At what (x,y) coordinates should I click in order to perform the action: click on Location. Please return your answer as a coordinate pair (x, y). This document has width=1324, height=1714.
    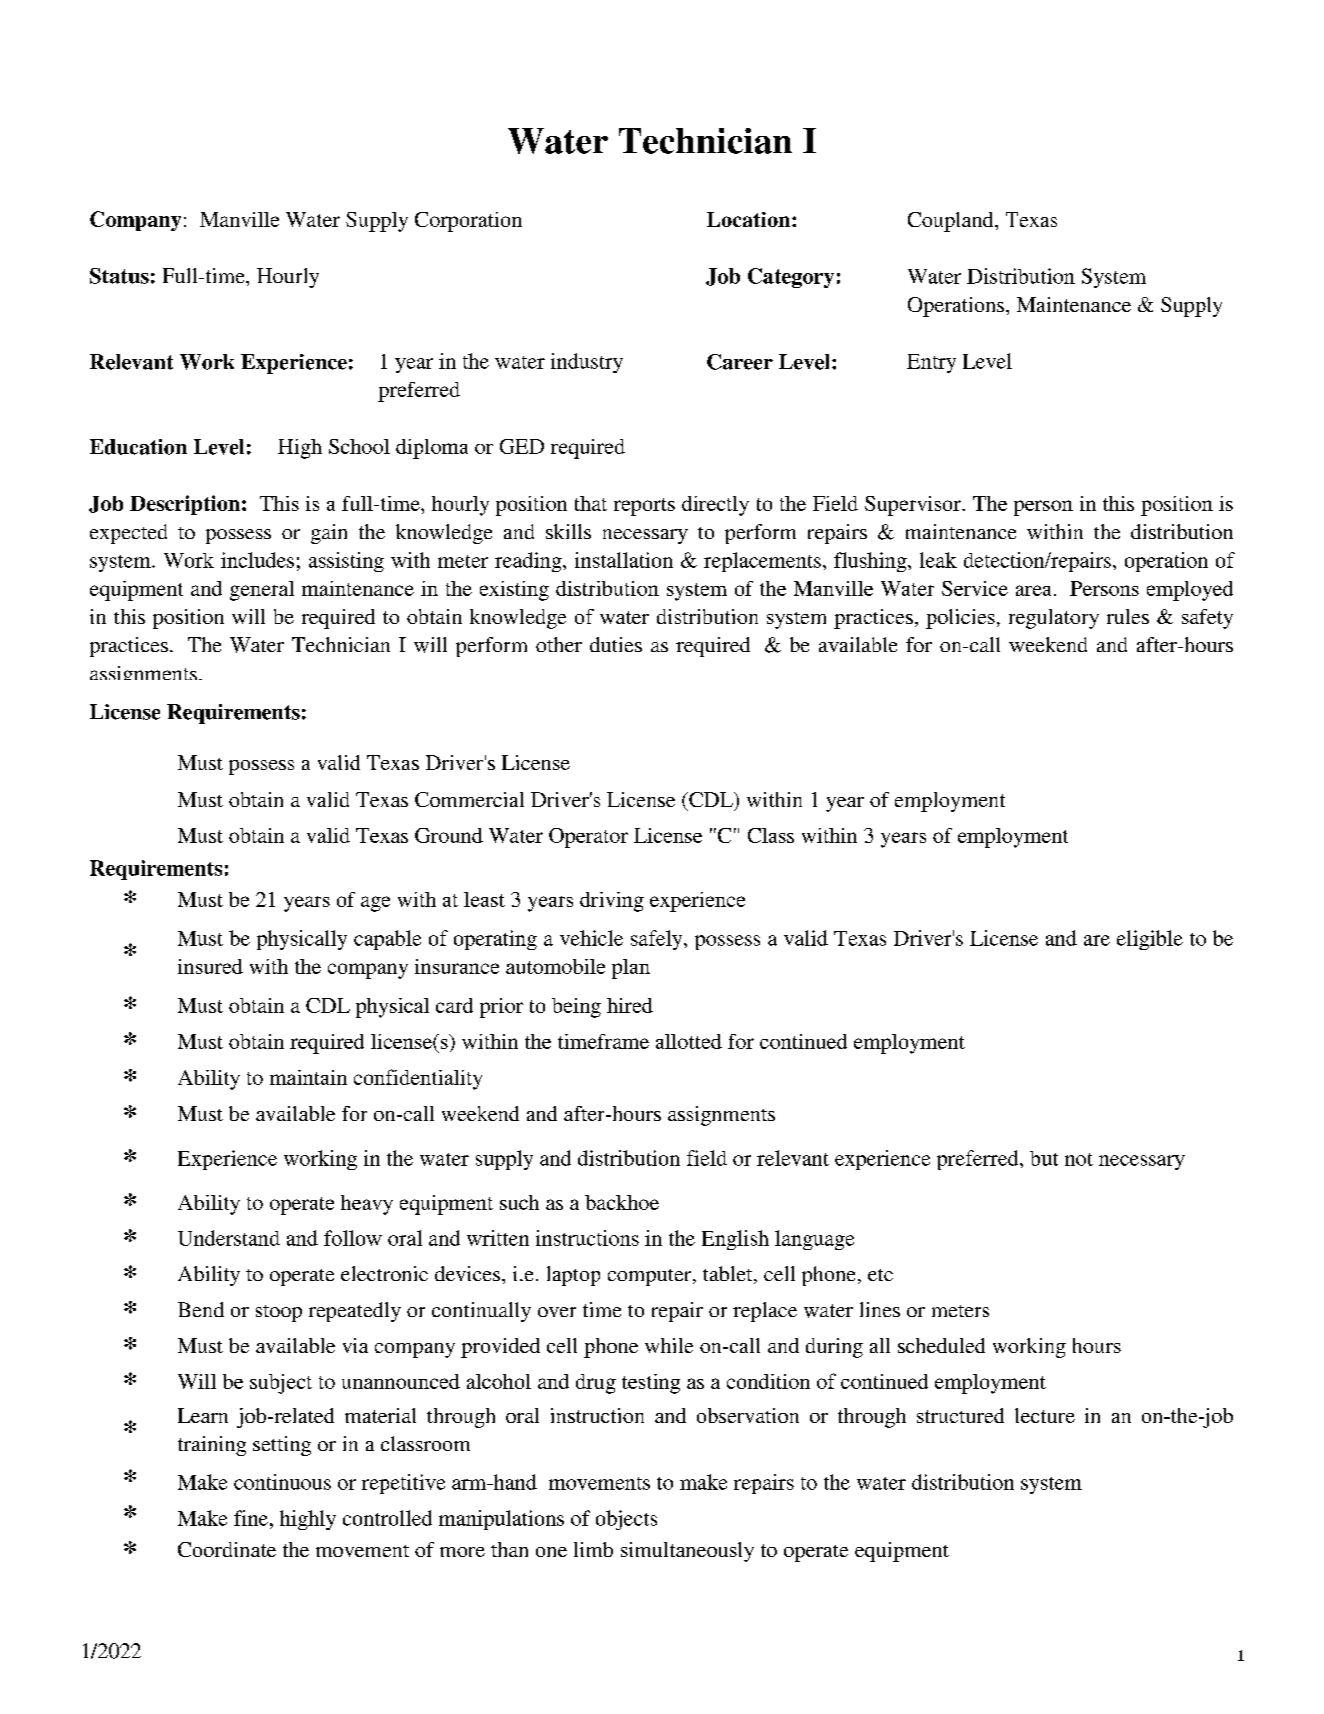
    Looking at the image, I should click on (750, 219).
